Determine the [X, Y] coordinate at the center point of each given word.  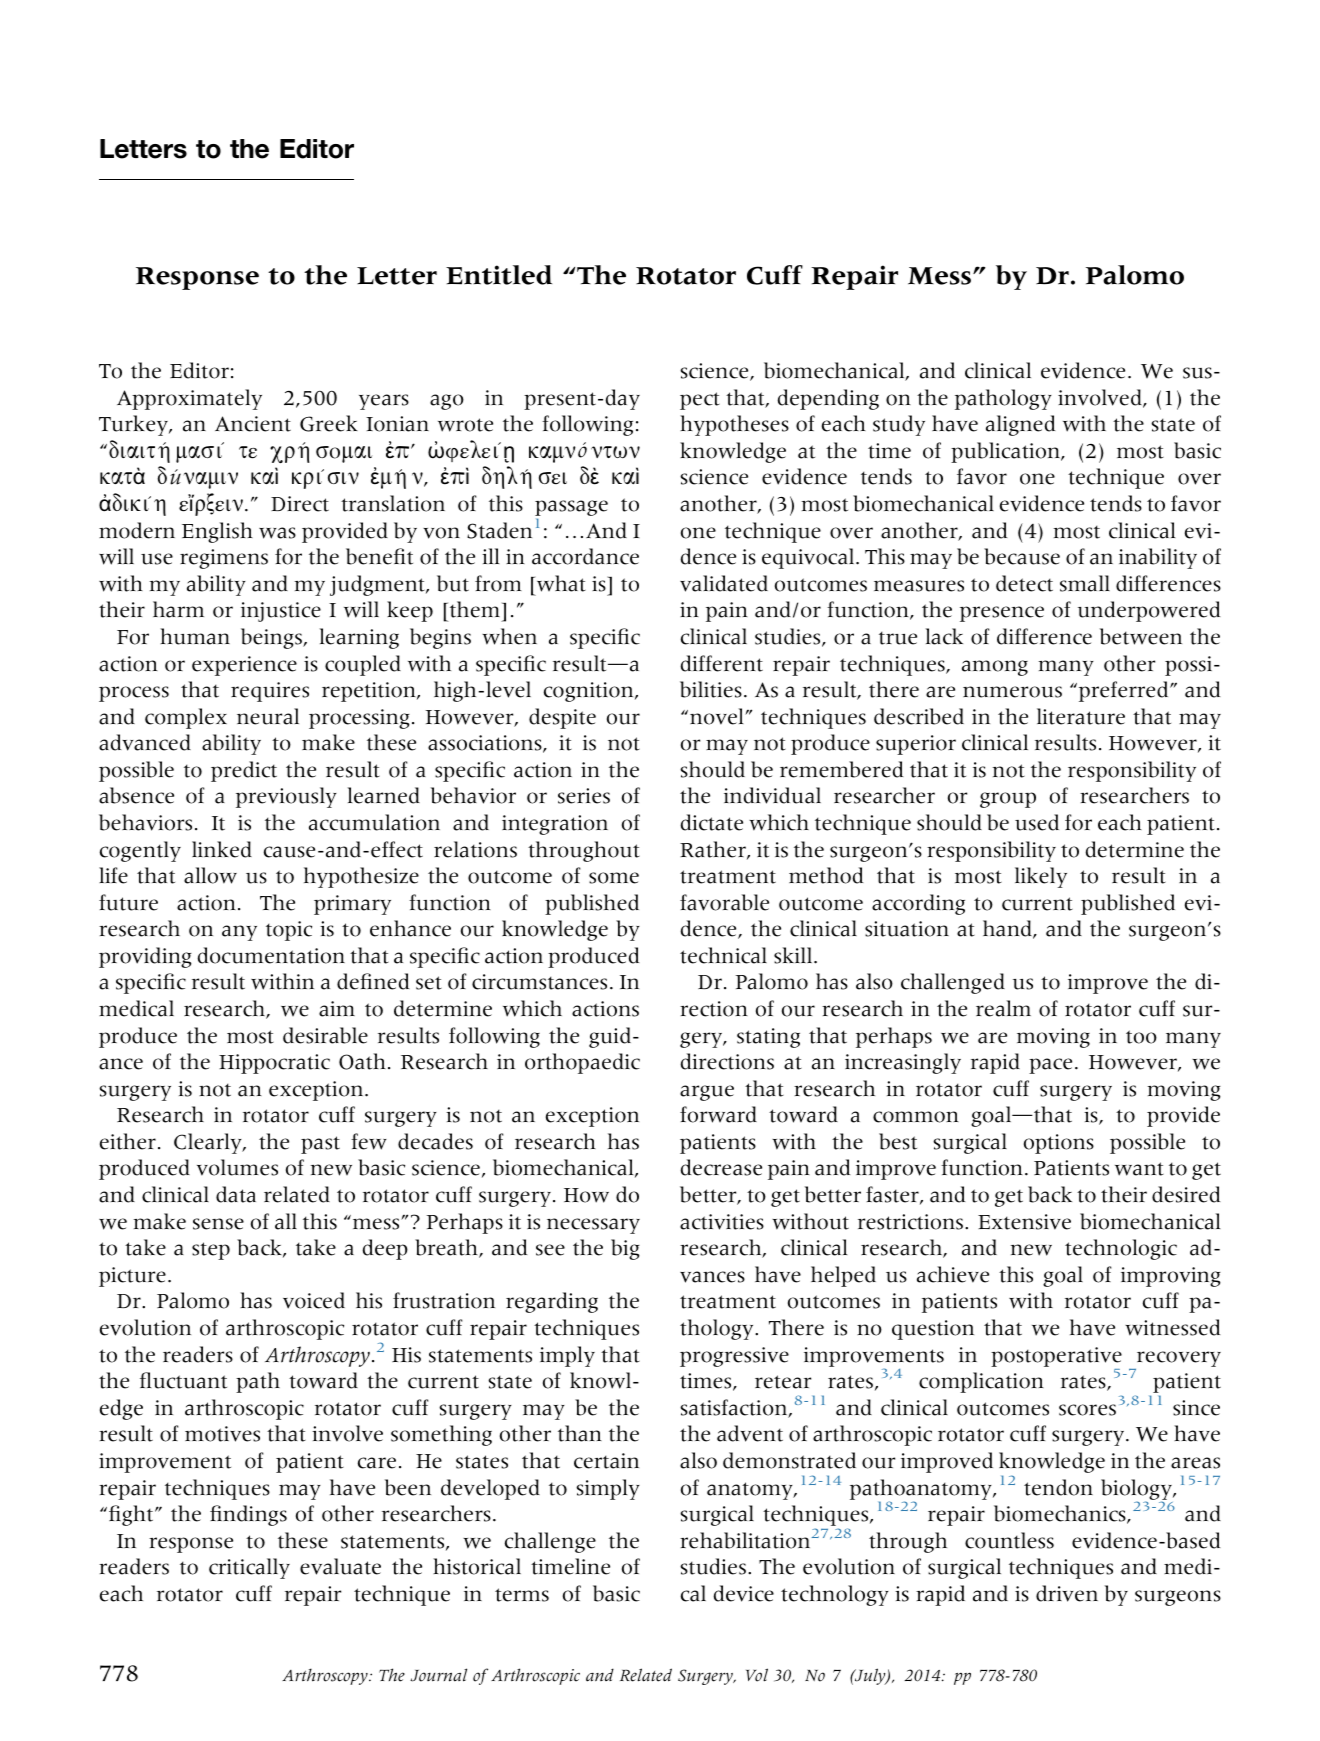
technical [723, 955]
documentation [271, 955]
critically [249, 1568]
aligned [1020, 425]
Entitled [499, 275]
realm [1003, 1008]
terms [522, 1595]
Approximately [189, 399]
